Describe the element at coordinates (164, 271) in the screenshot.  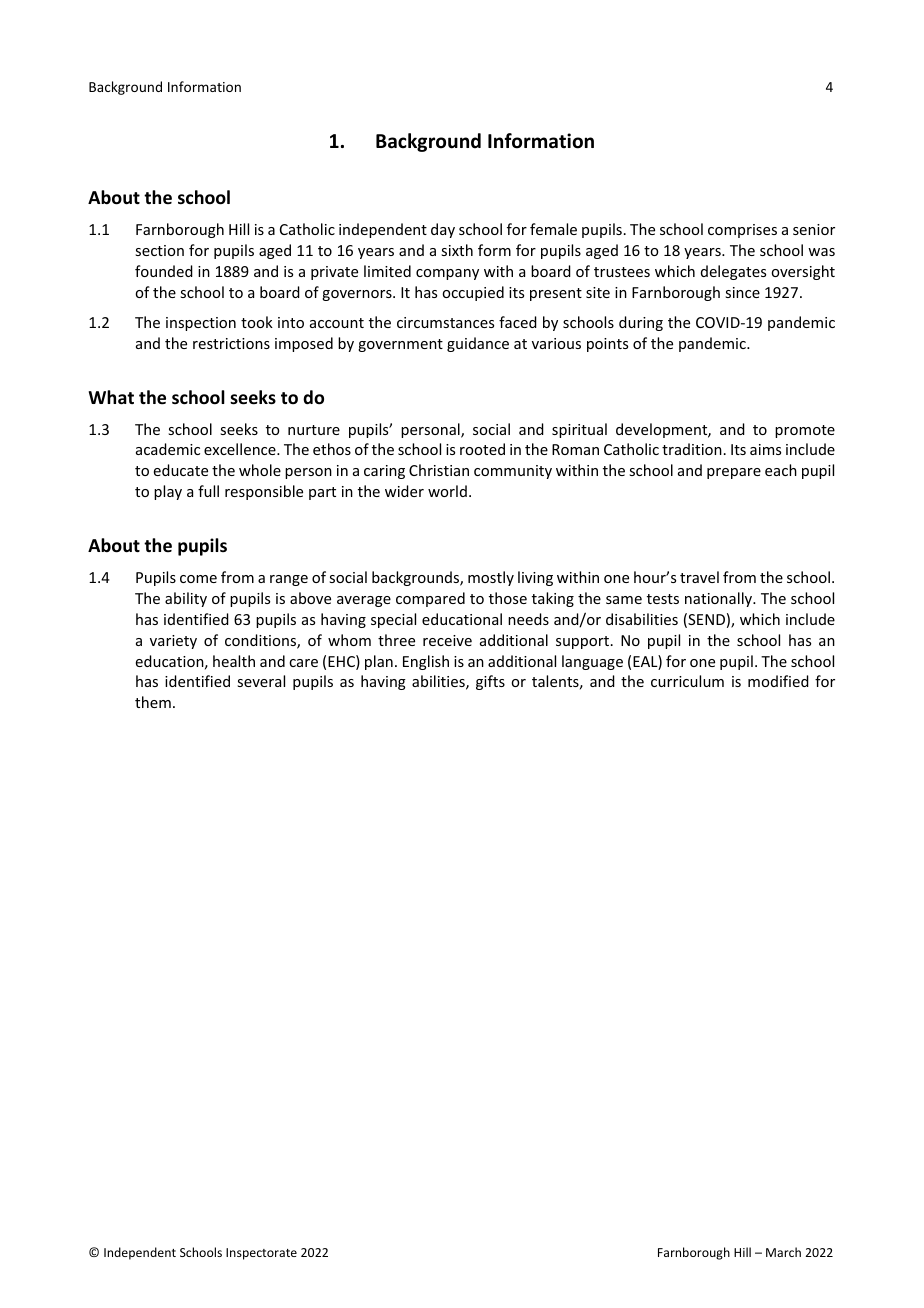
I see `founded` at that location.
